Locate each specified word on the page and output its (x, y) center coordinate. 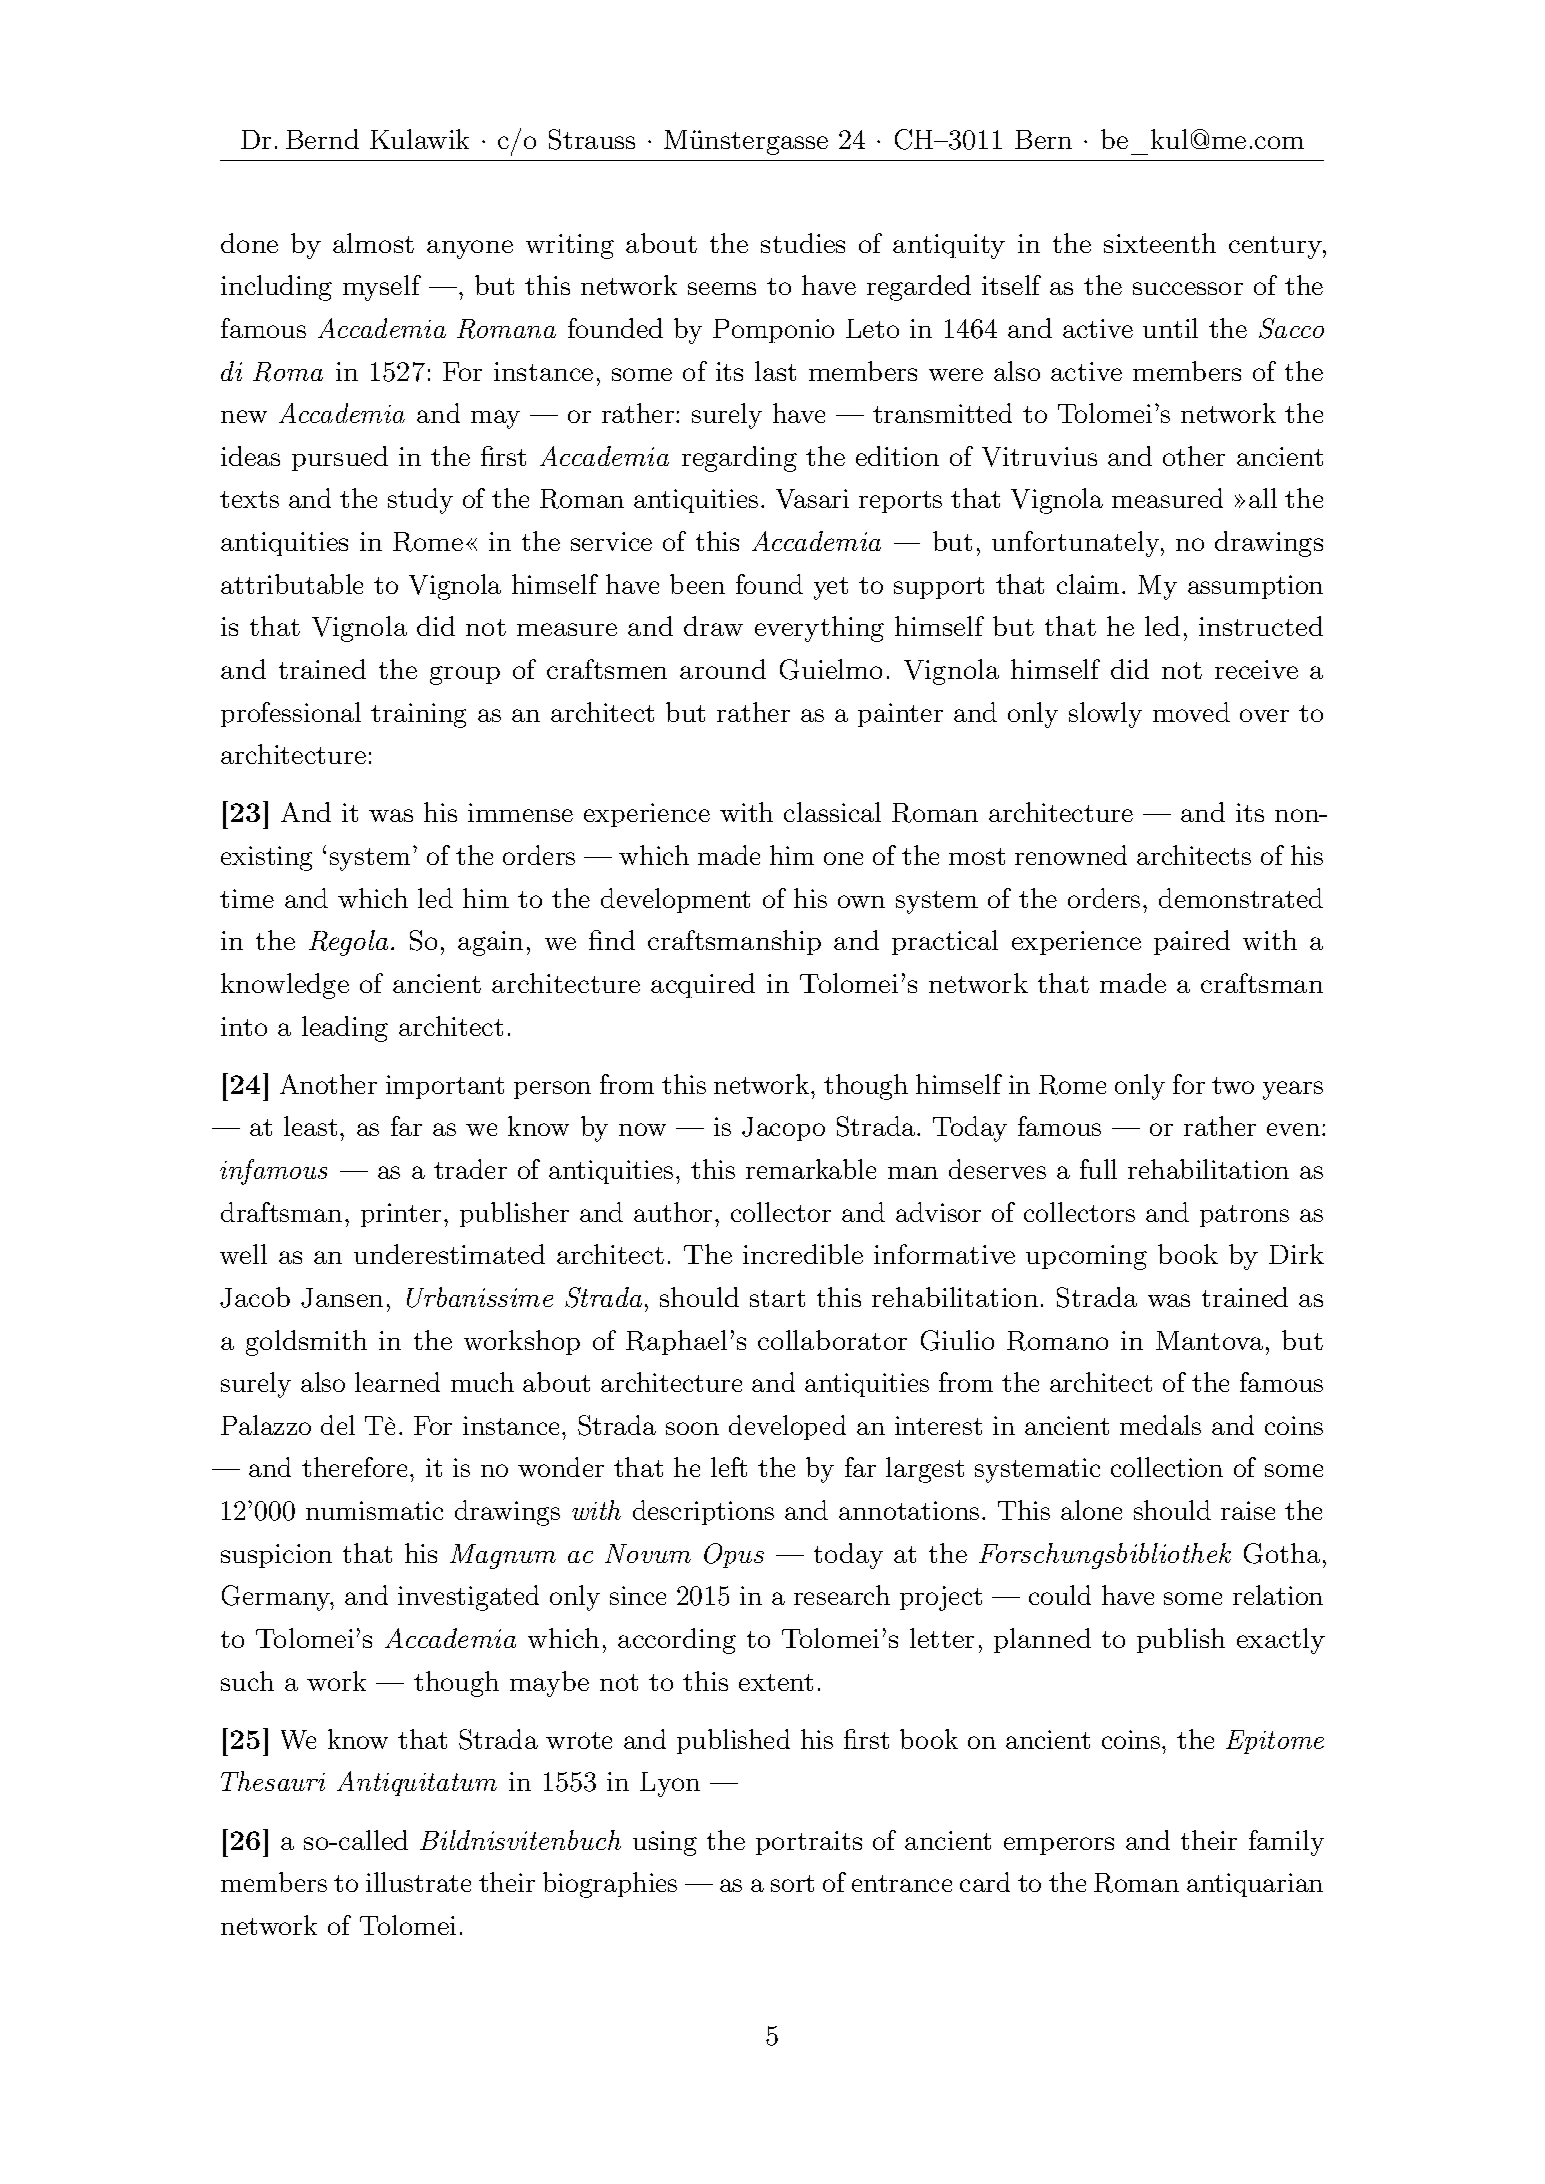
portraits (809, 1843)
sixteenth (1160, 243)
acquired (703, 985)
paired (1192, 942)
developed (787, 1427)
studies (803, 243)
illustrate (418, 1882)
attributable (292, 584)
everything (819, 629)
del (338, 1425)
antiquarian (1255, 1885)
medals (1160, 1425)
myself (382, 288)
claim (1088, 584)
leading (345, 1029)
